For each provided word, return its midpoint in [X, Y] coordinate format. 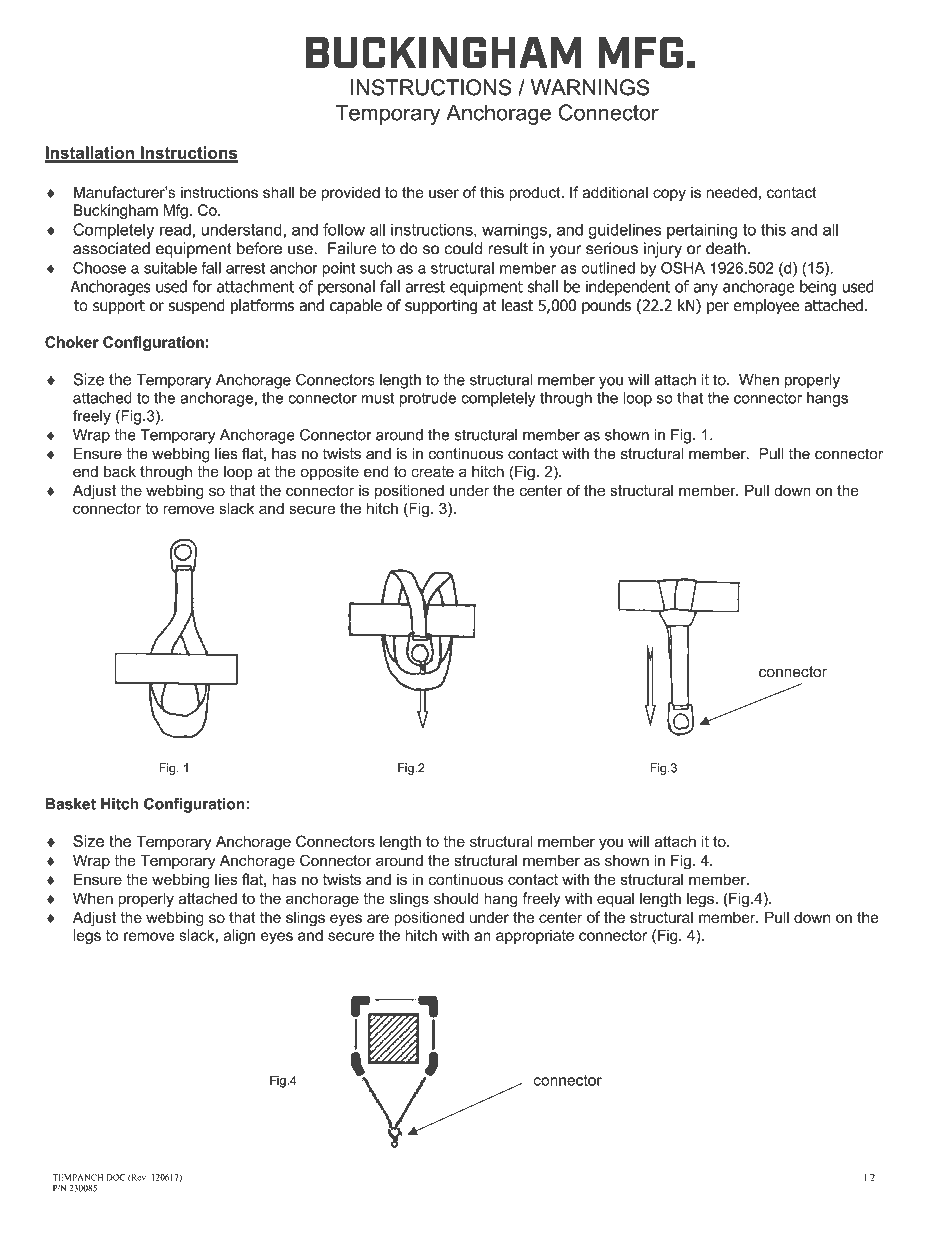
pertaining [702, 231]
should [456, 898]
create [432, 472]
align [239, 936]
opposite [330, 473]
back [120, 472]
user [444, 193]
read [175, 229]
